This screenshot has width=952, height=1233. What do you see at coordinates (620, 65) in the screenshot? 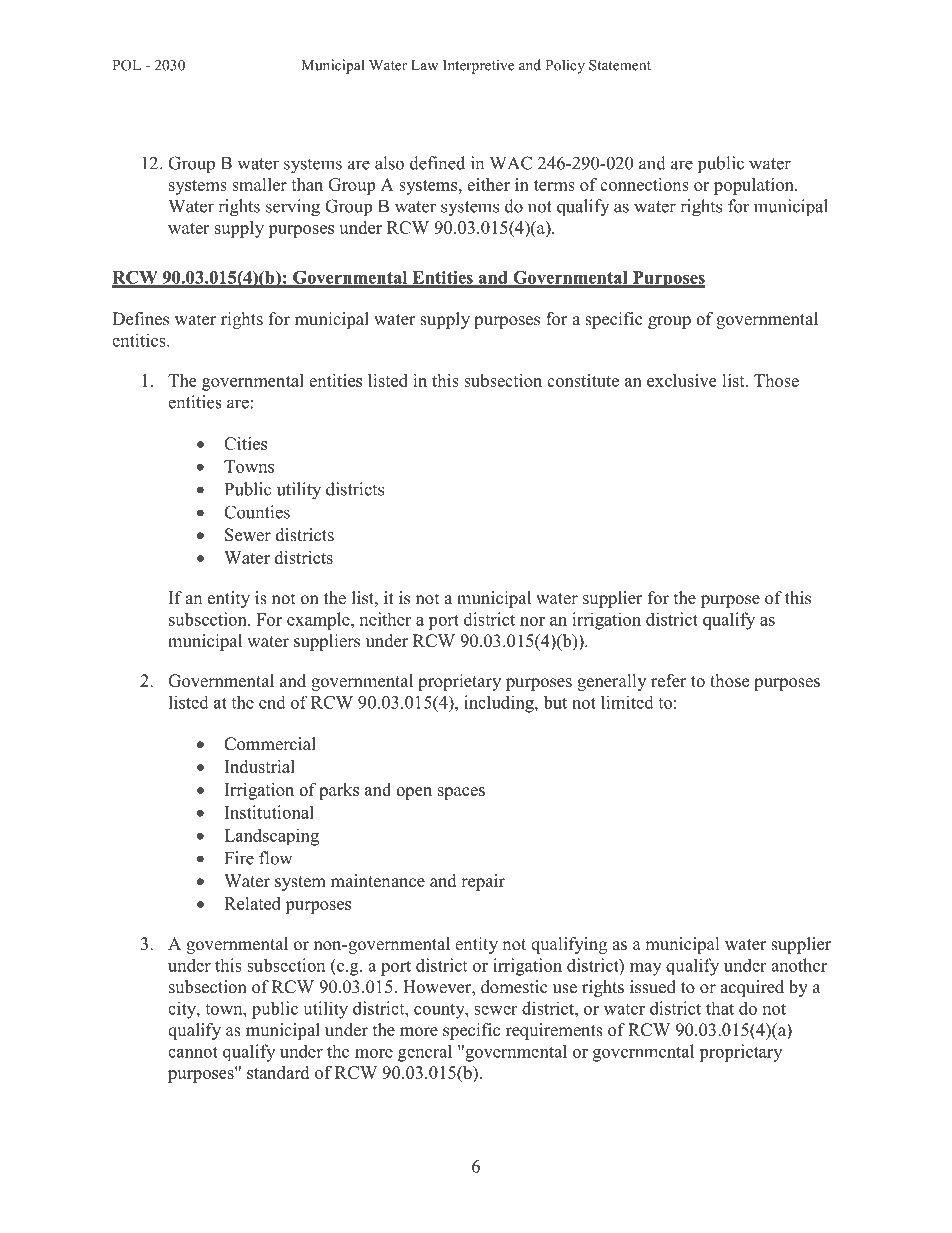
I see `Statement` at bounding box center [620, 65].
